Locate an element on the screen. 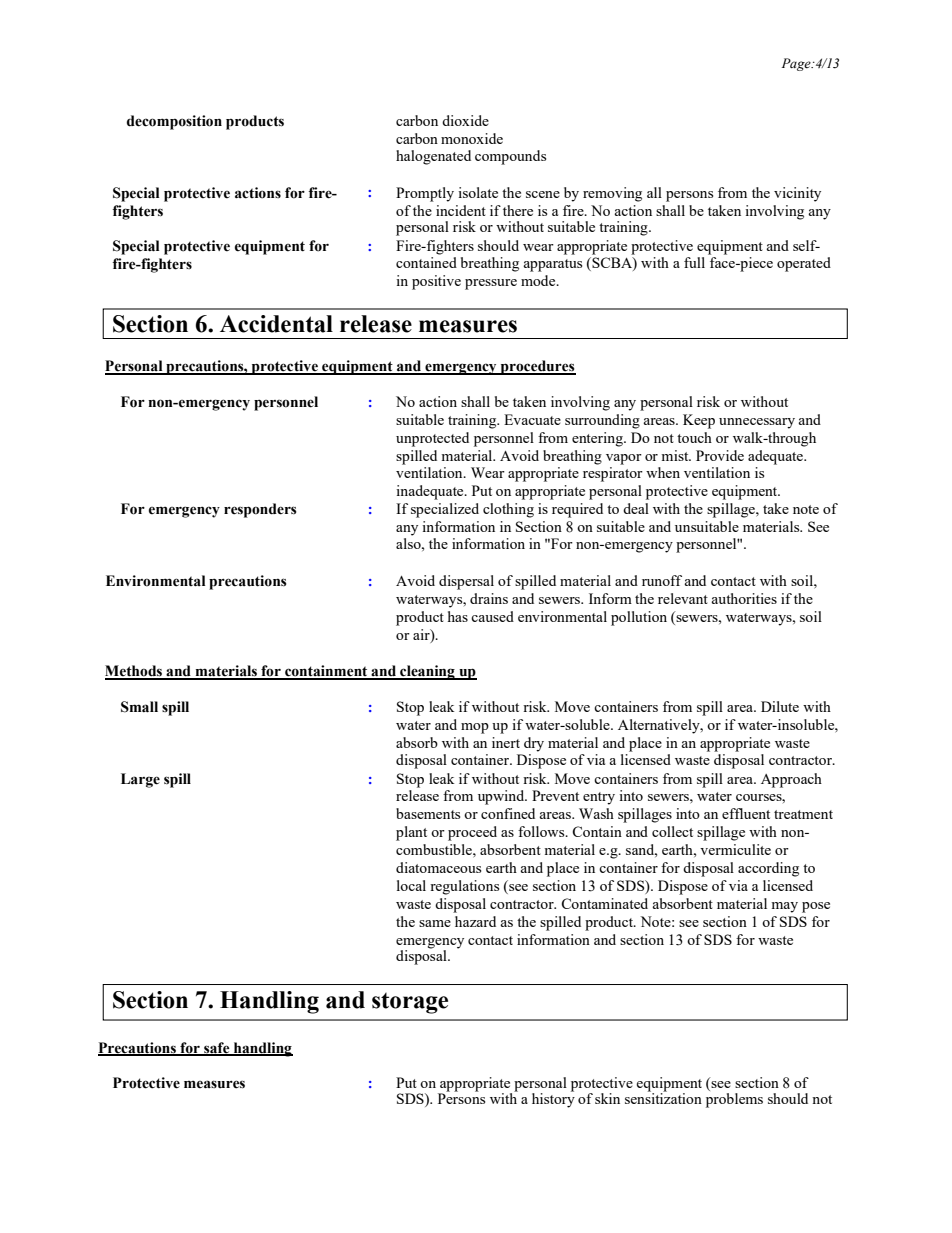  full is located at coordinates (694, 262).
